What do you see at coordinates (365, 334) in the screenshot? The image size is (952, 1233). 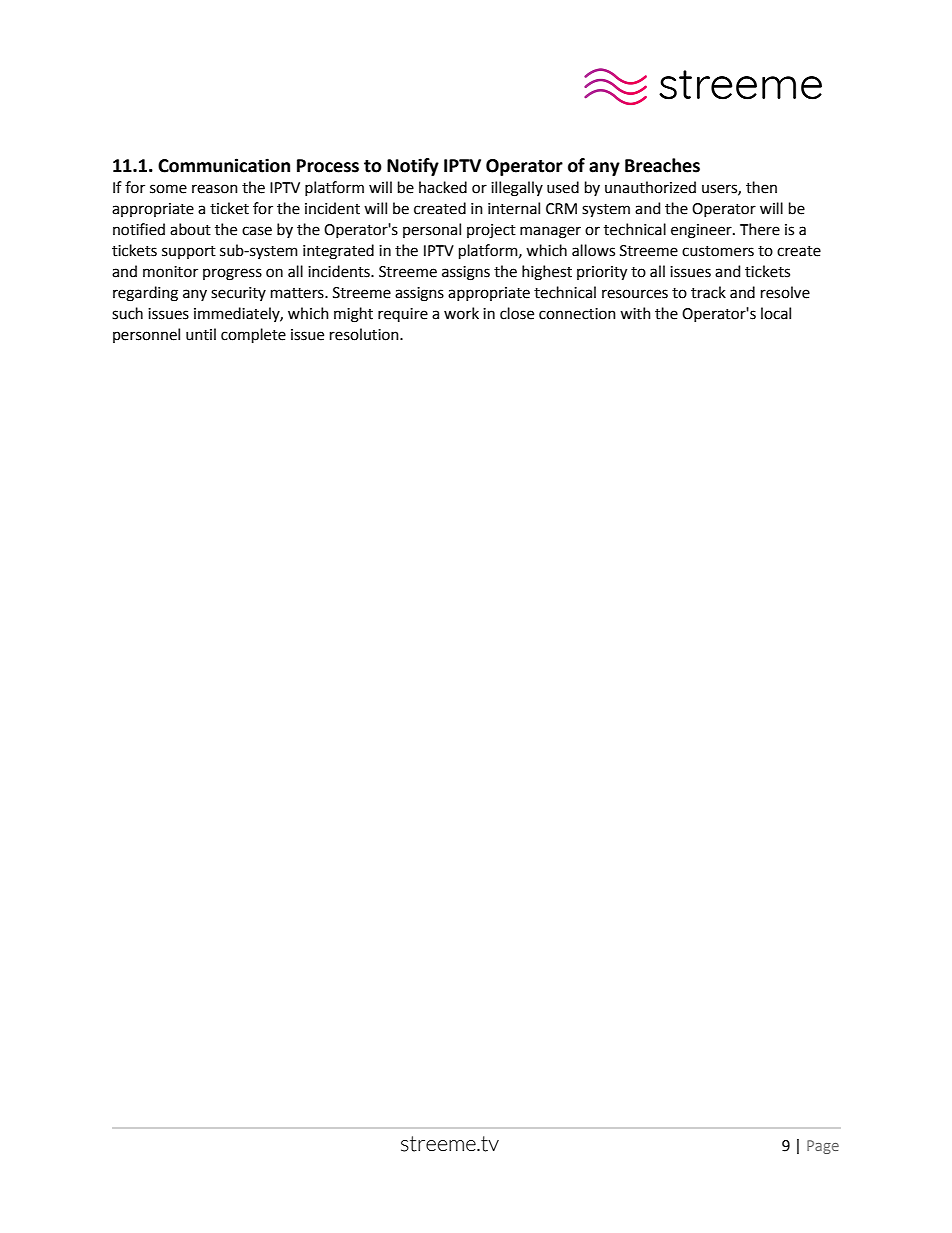 I see `resolution` at bounding box center [365, 334].
